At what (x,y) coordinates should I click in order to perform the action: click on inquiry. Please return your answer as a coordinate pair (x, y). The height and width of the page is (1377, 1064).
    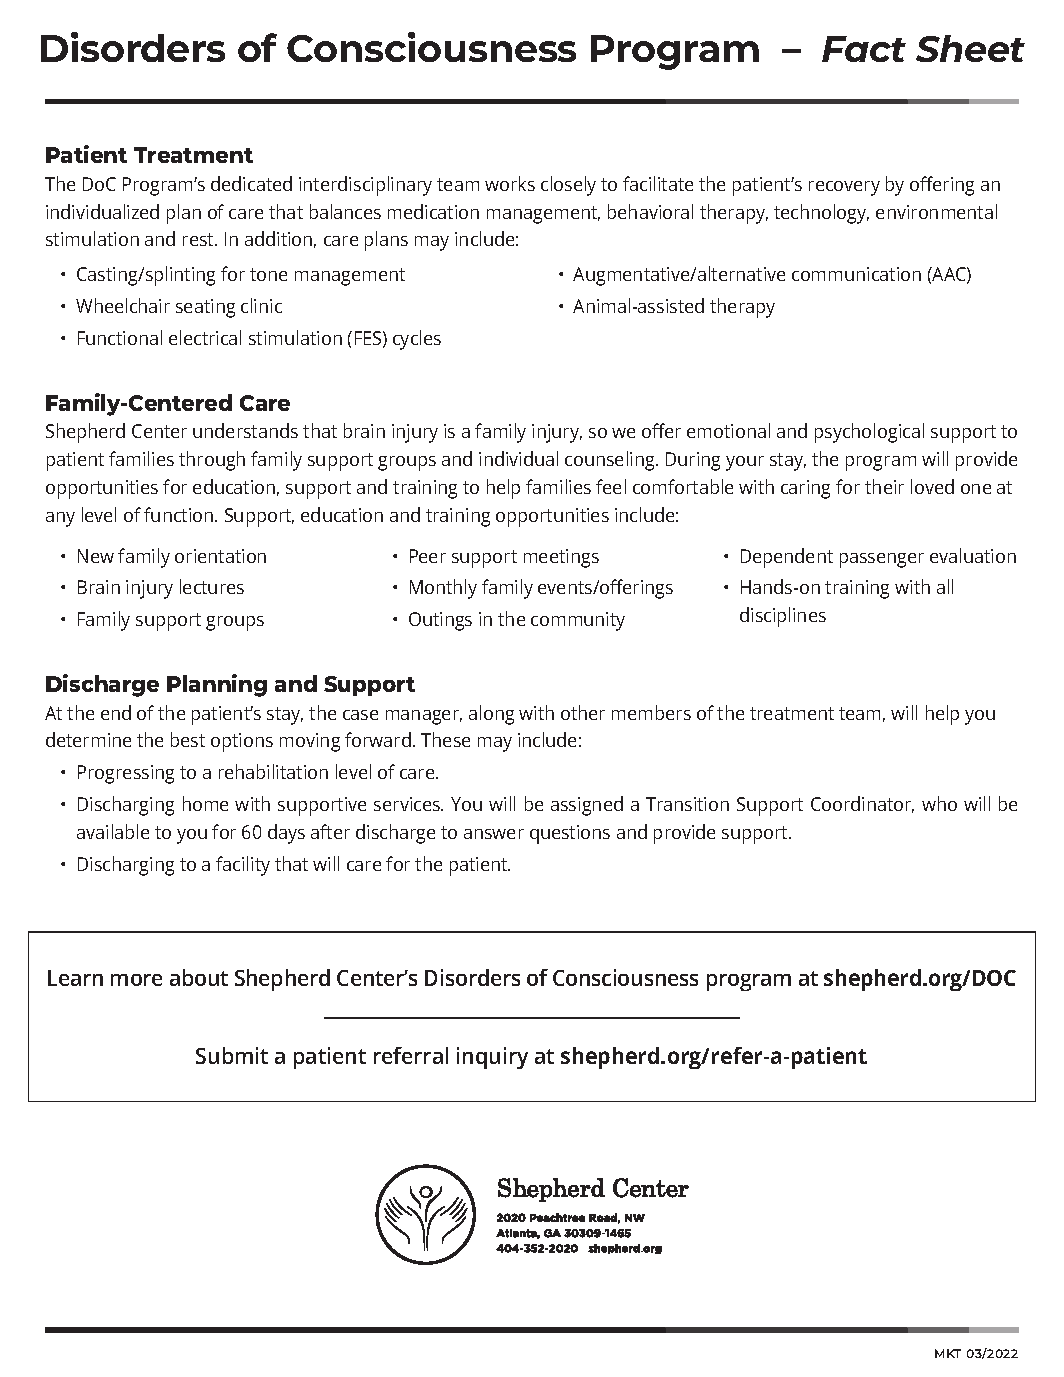
    Looking at the image, I should click on (492, 1058).
